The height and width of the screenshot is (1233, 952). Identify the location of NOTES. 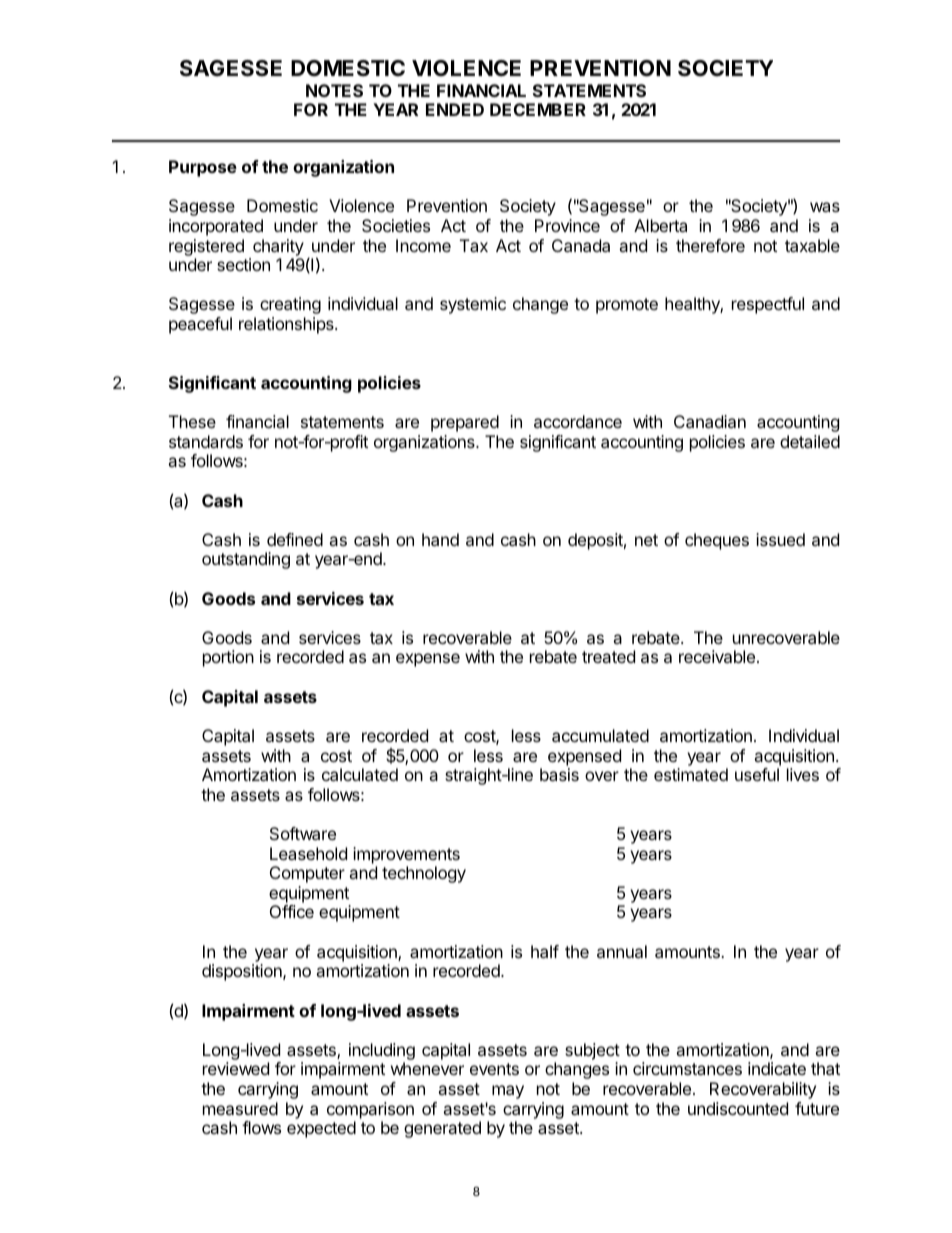
(334, 90).
